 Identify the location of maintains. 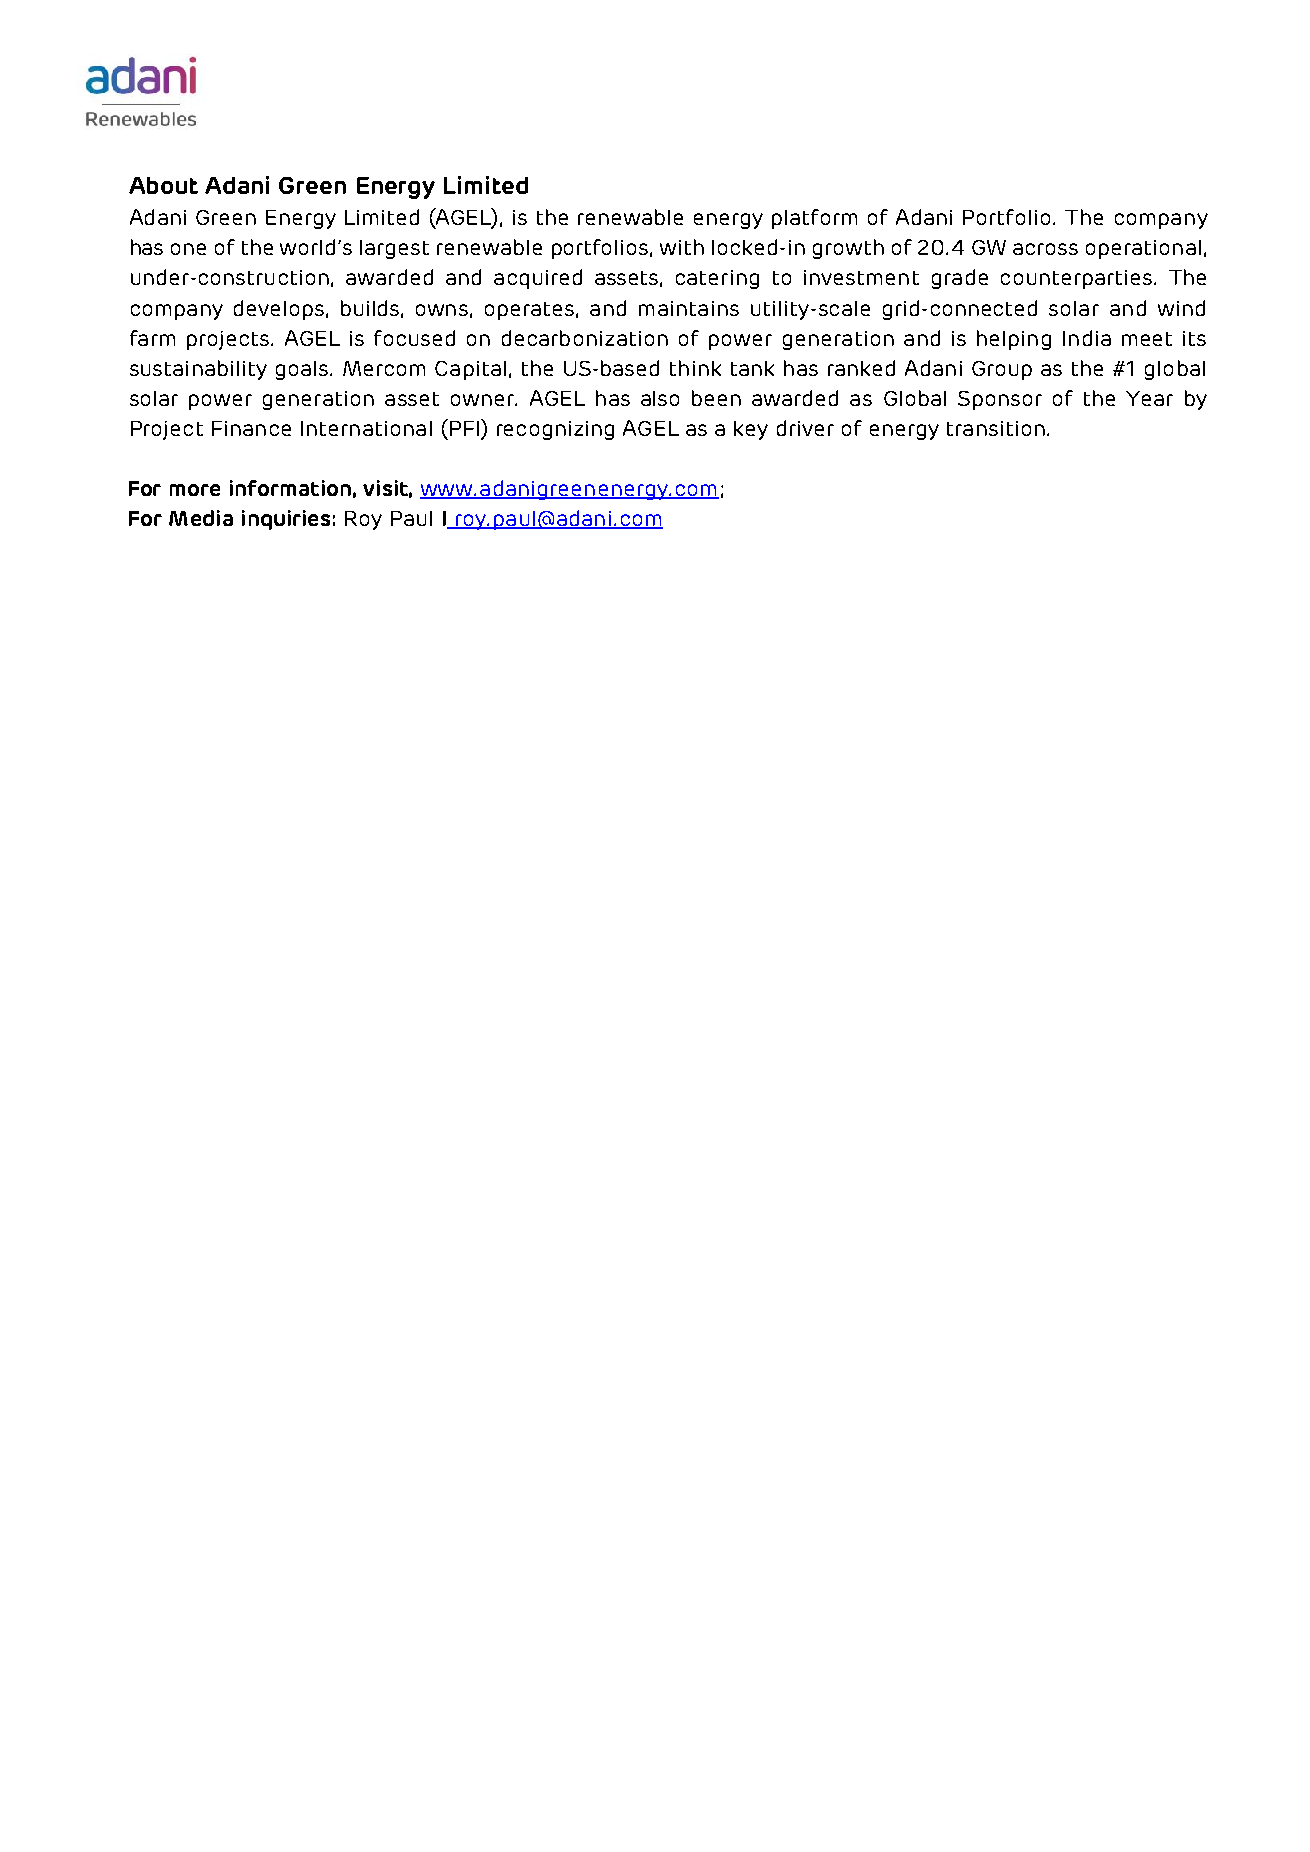
(689, 308).
